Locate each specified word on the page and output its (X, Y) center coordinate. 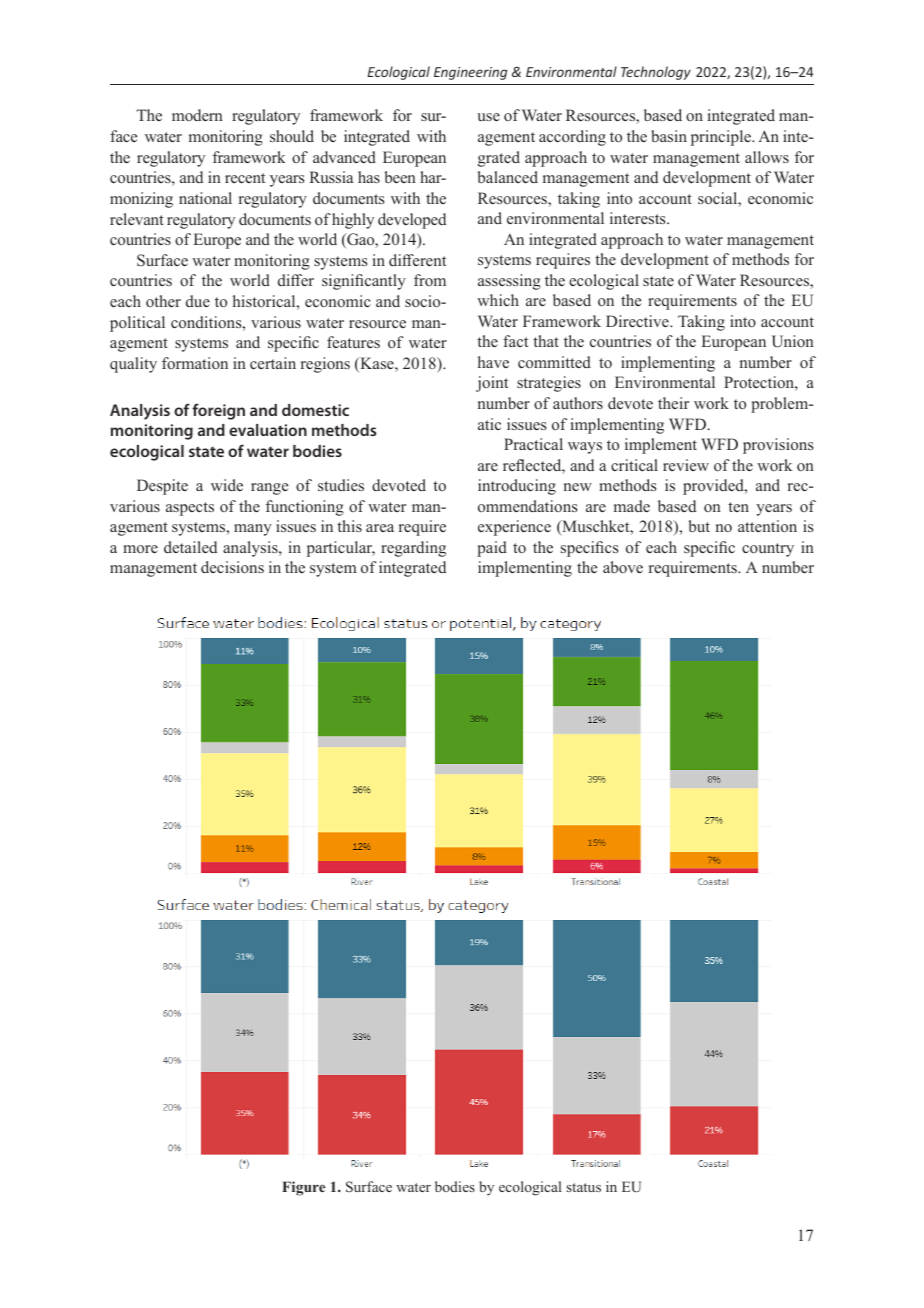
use (488, 117)
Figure (303, 1188)
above (623, 567)
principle (722, 138)
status (583, 1187)
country (768, 550)
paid (492, 549)
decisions (232, 567)
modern (197, 115)
